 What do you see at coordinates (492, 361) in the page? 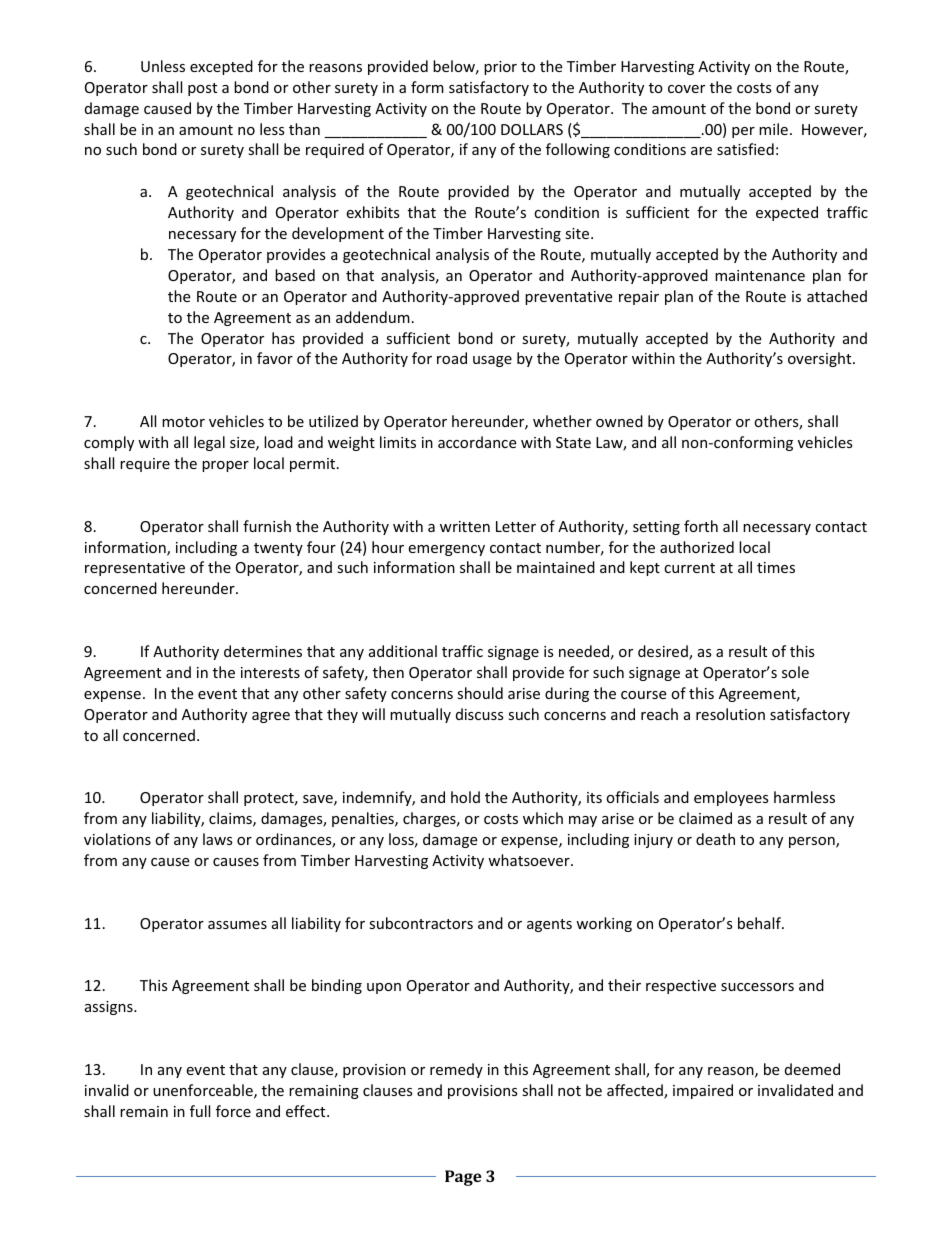
I see `usage` at bounding box center [492, 361].
